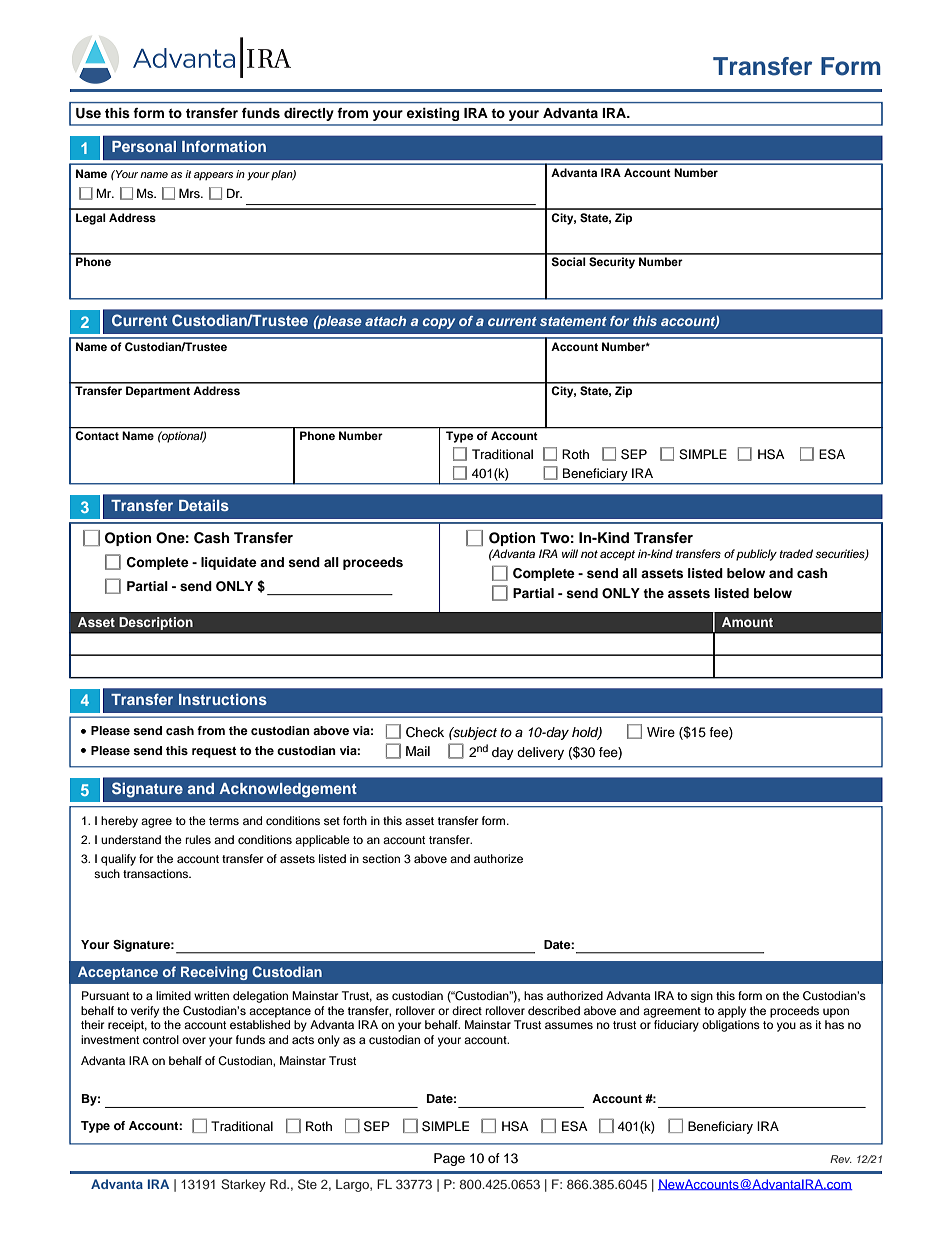 This image has width=952, height=1233. I want to click on Description, so click(156, 623).
